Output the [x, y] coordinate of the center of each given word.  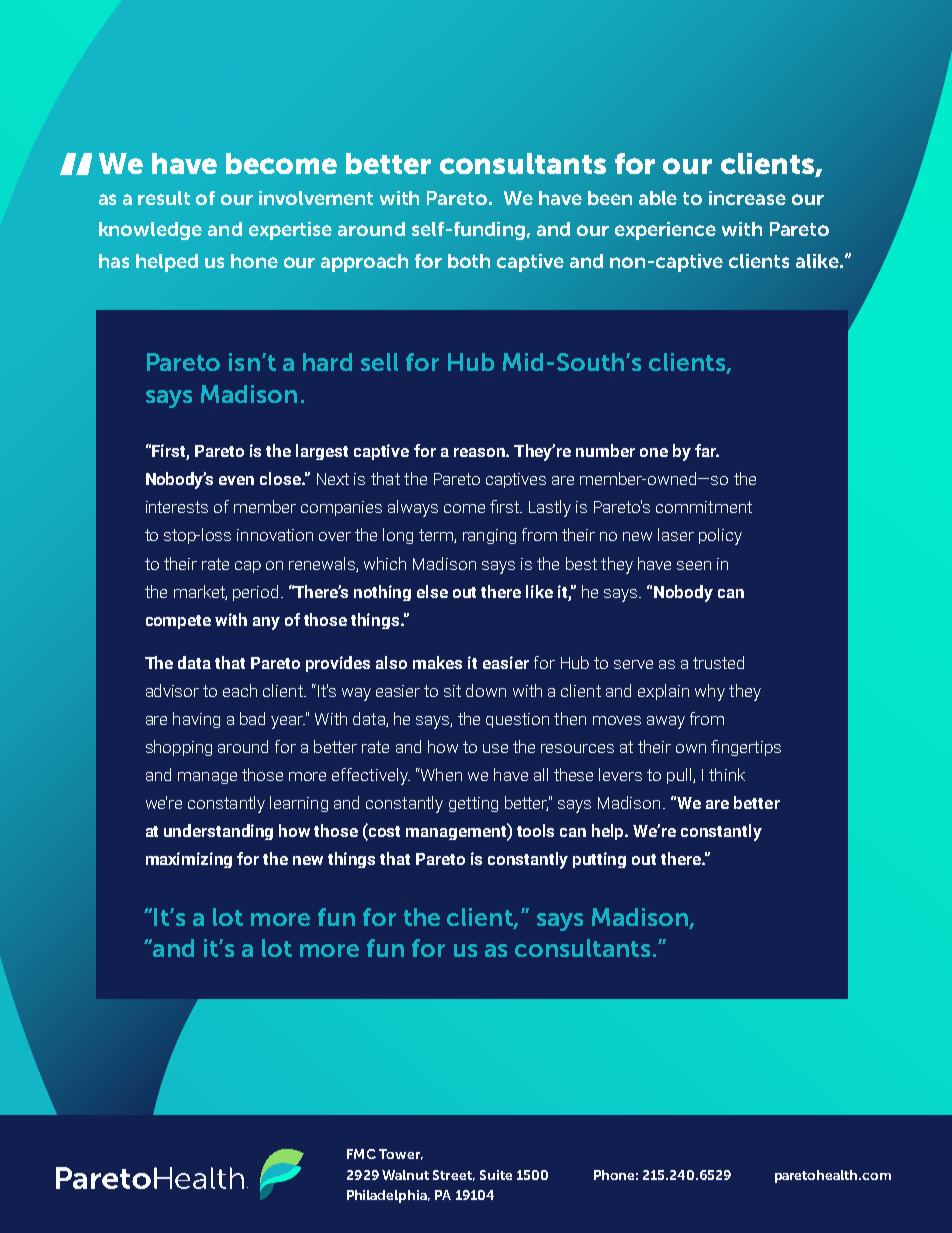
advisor [172, 690]
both [469, 261]
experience [665, 231]
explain [663, 692]
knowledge [150, 231]
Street [454, 1175]
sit [452, 691]
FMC [361, 1154]
